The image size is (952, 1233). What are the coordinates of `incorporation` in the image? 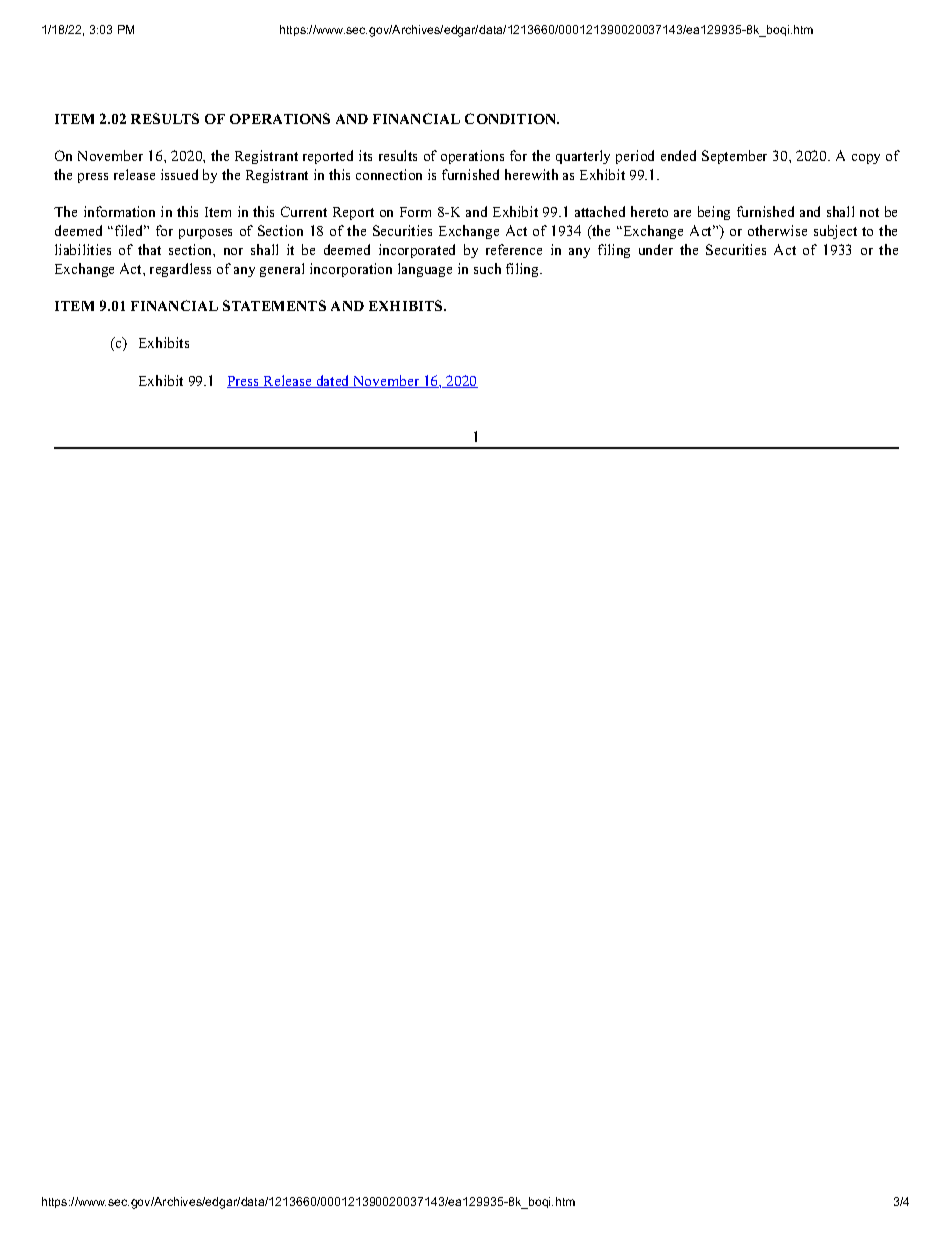 It's located at (351, 270).
